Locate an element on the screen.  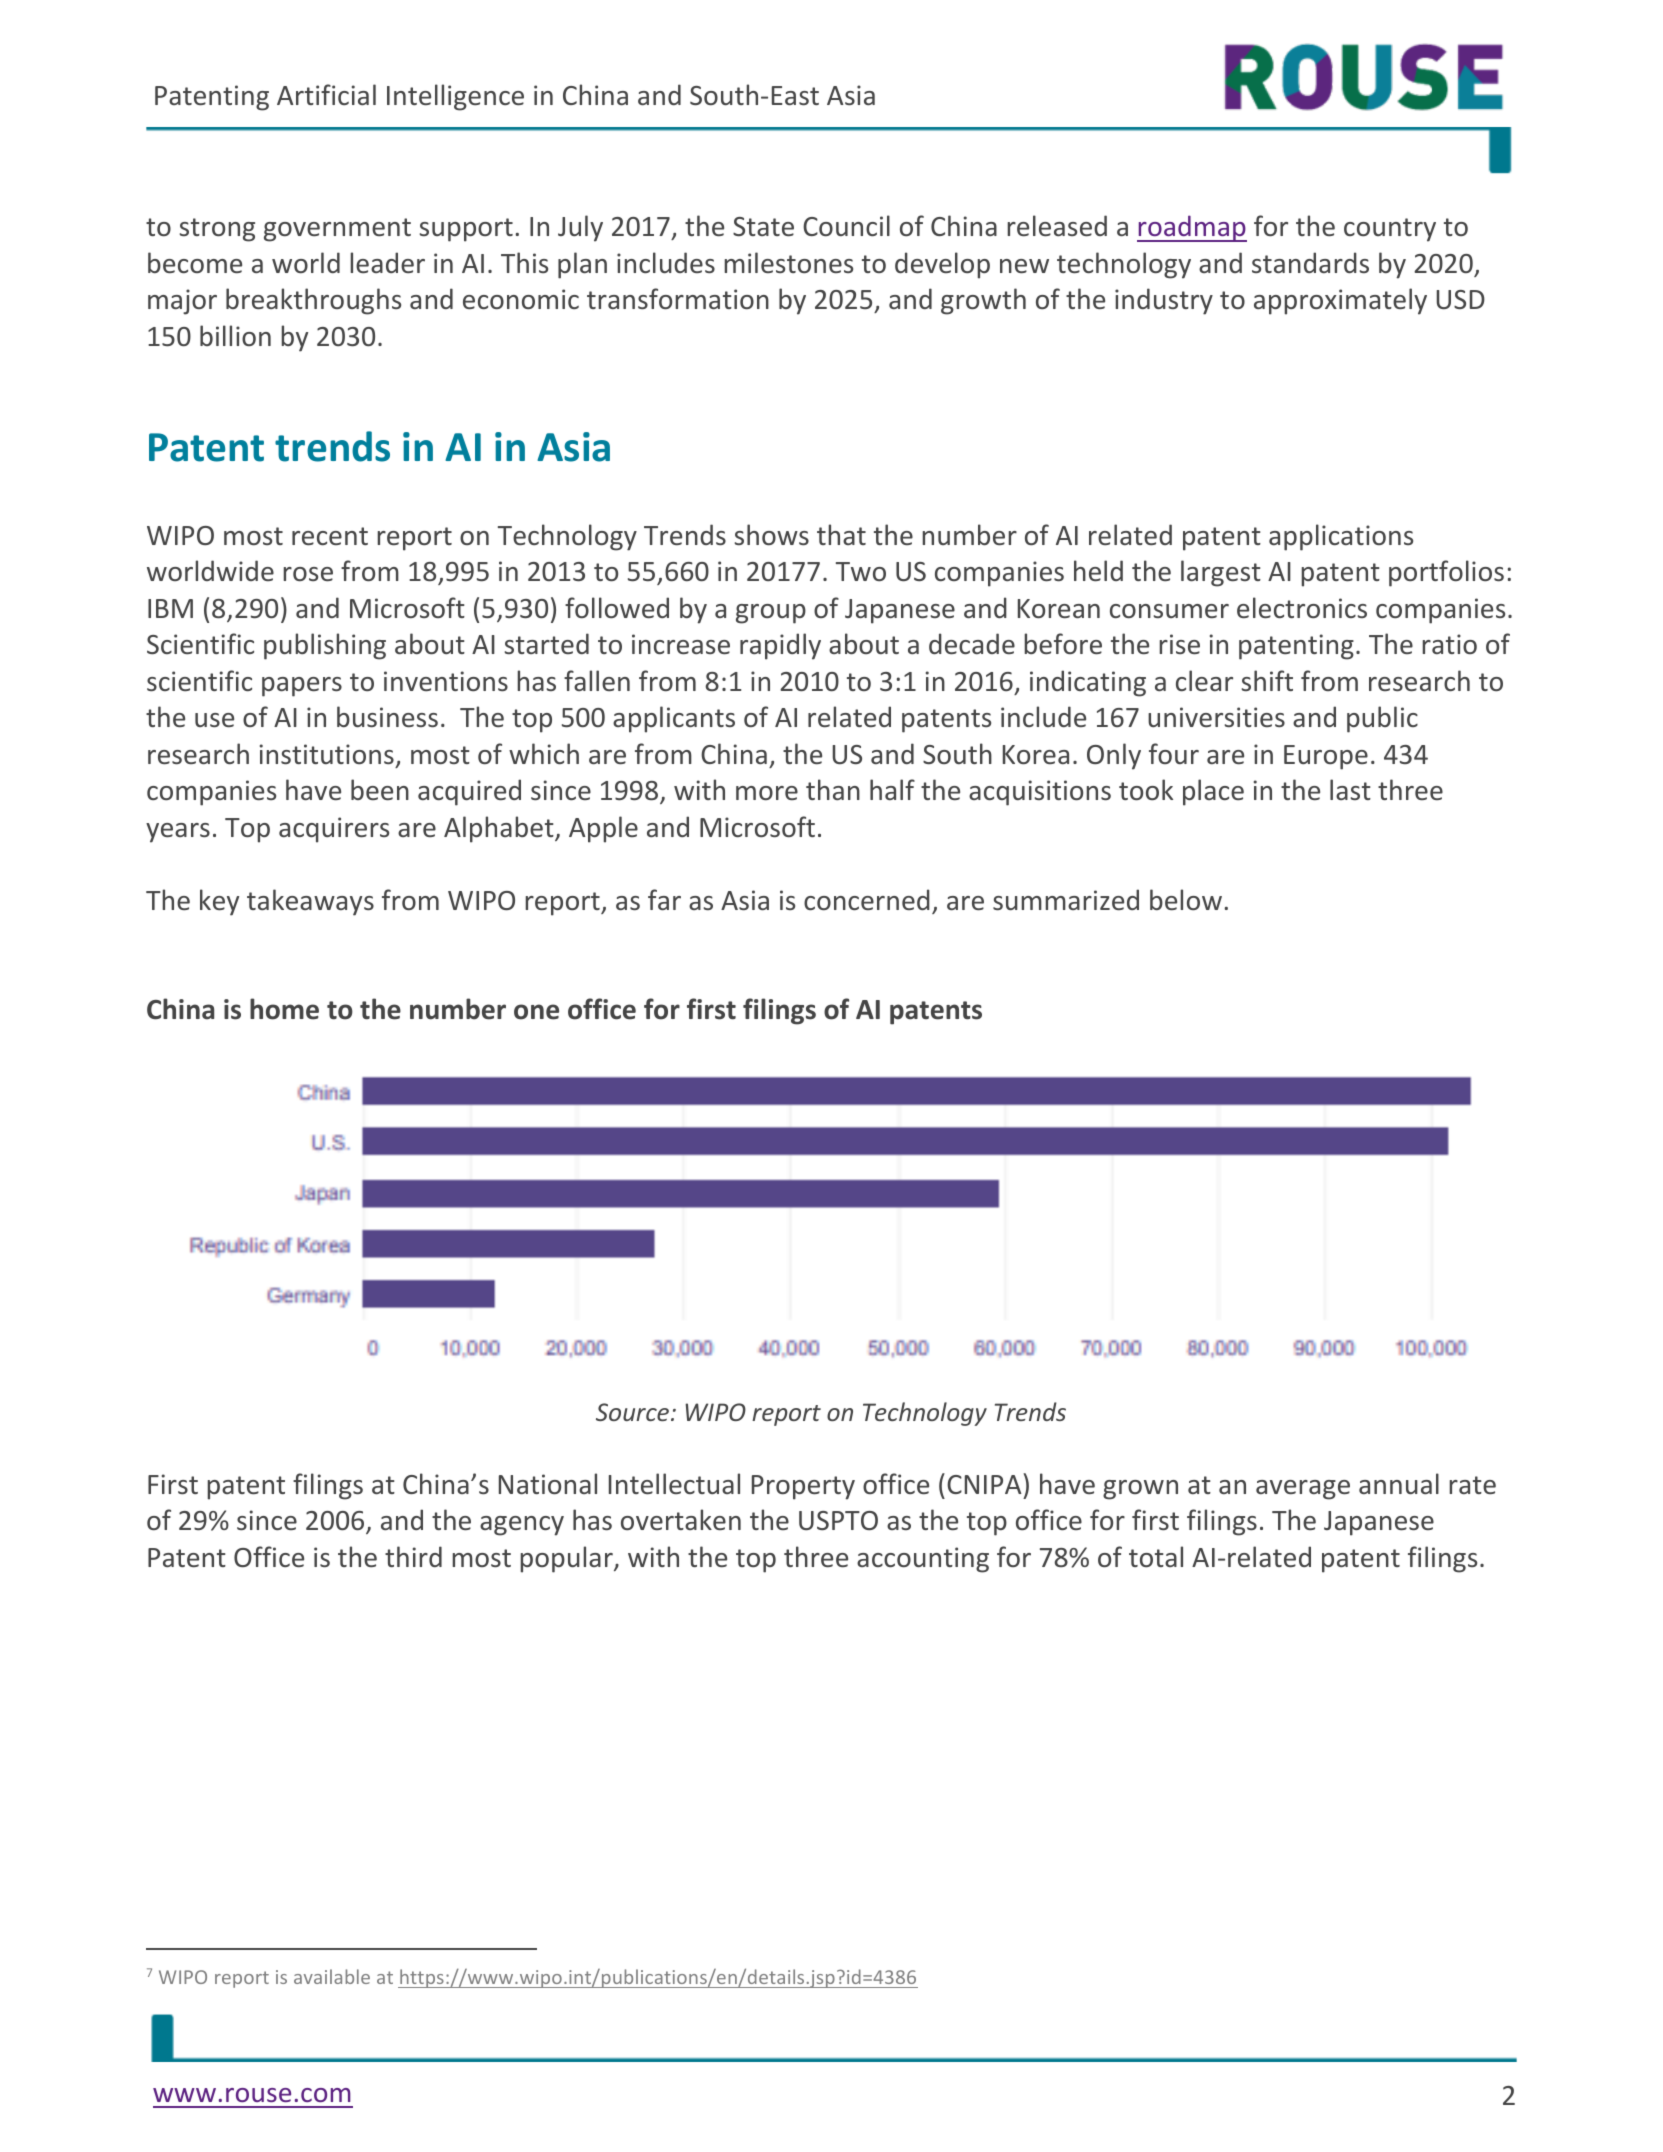
available is located at coordinates (332, 1976).
